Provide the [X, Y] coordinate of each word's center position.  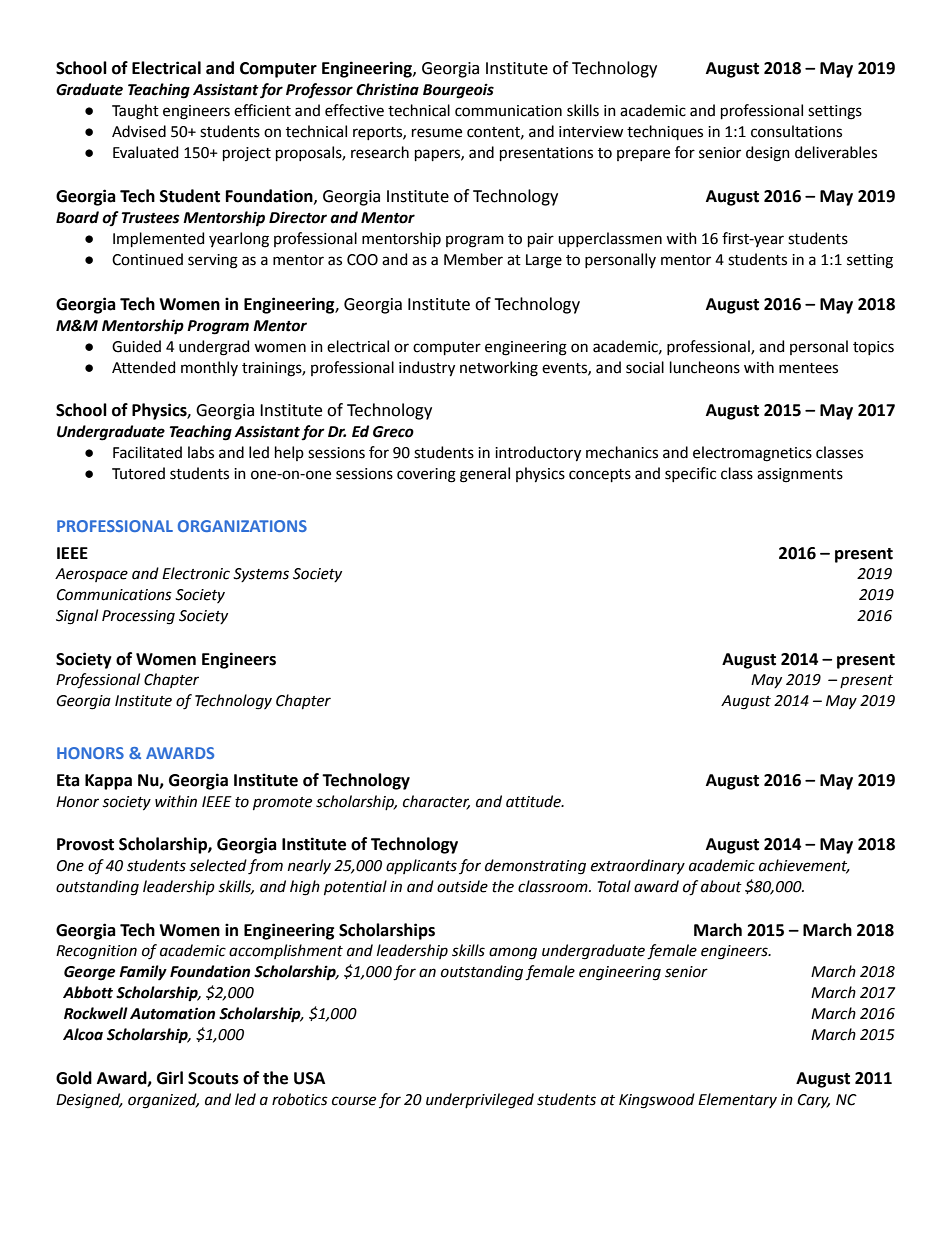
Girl [170, 1078]
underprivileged [480, 1101]
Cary [814, 1101]
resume [437, 133]
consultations [796, 131]
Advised [139, 131]
